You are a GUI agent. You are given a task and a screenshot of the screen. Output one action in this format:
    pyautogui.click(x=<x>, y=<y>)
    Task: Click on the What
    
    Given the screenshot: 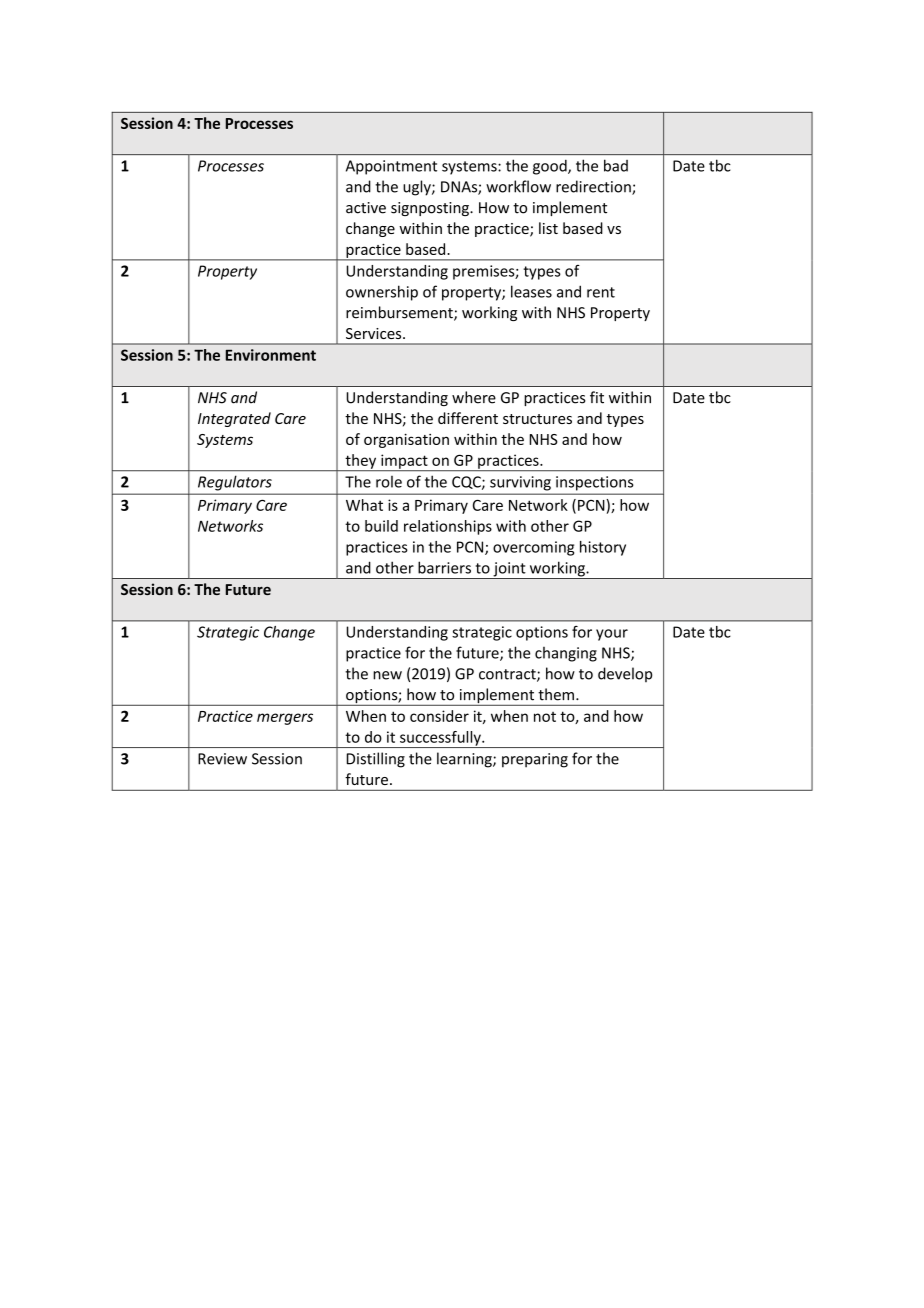 What is the action you would take?
    pyautogui.click(x=364, y=505)
